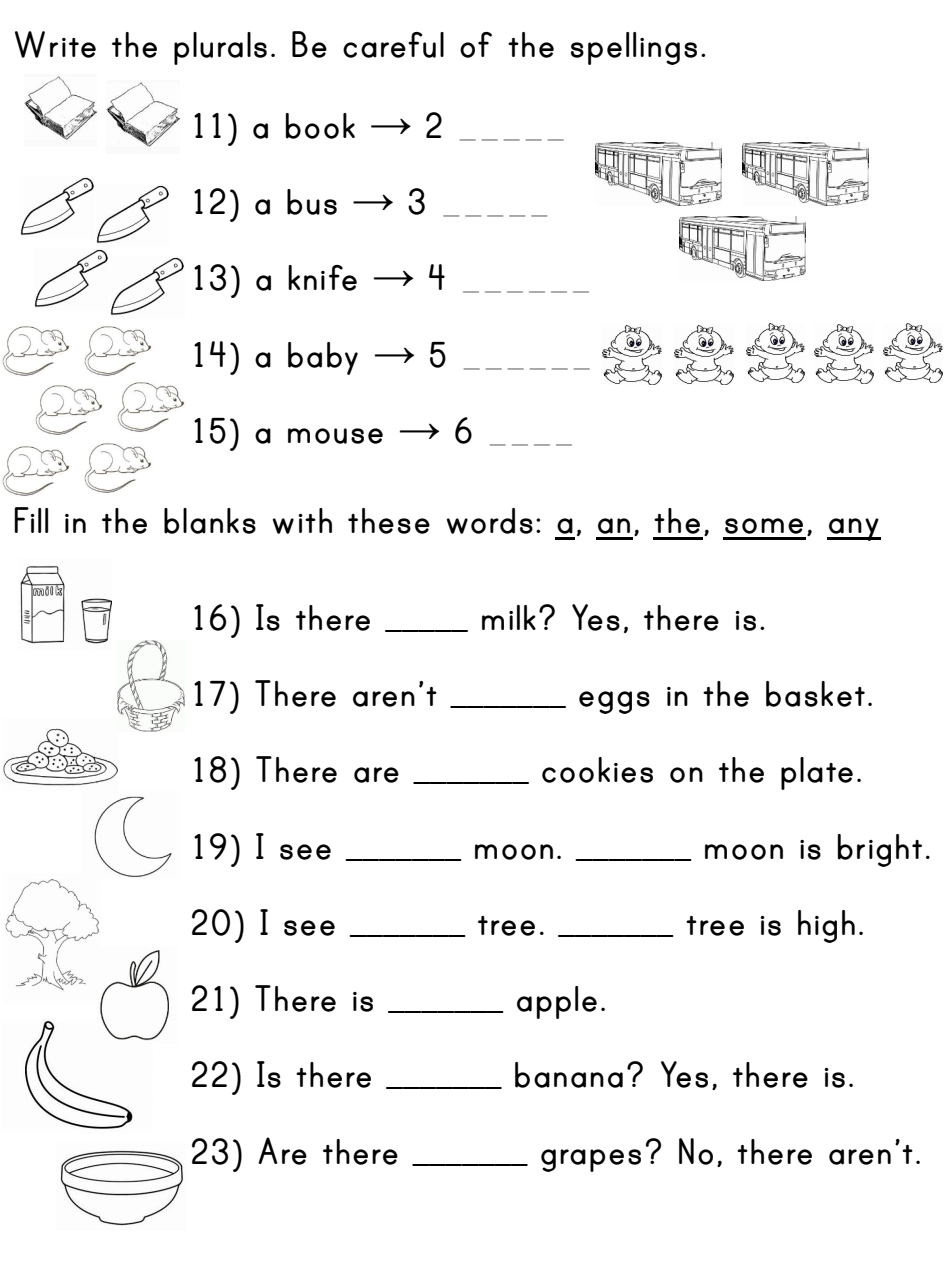  What do you see at coordinates (634, 48) in the image?
I see `spellings` at bounding box center [634, 48].
